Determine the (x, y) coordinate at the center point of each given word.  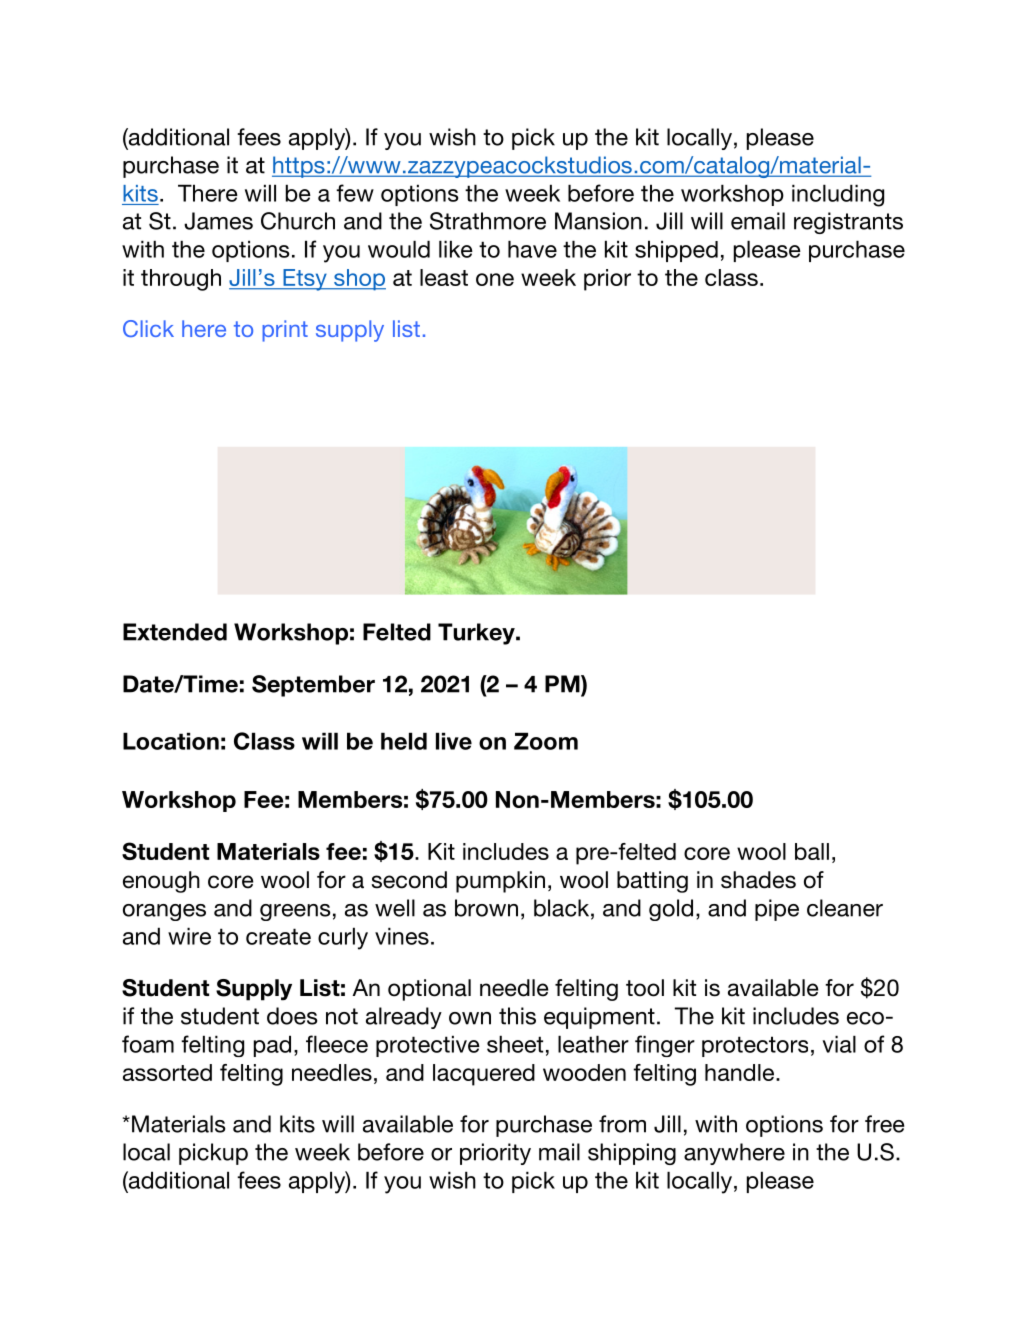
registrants (848, 223)
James (218, 221)
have (532, 249)
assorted (167, 1072)
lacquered (484, 1075)
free (884, 1124)
